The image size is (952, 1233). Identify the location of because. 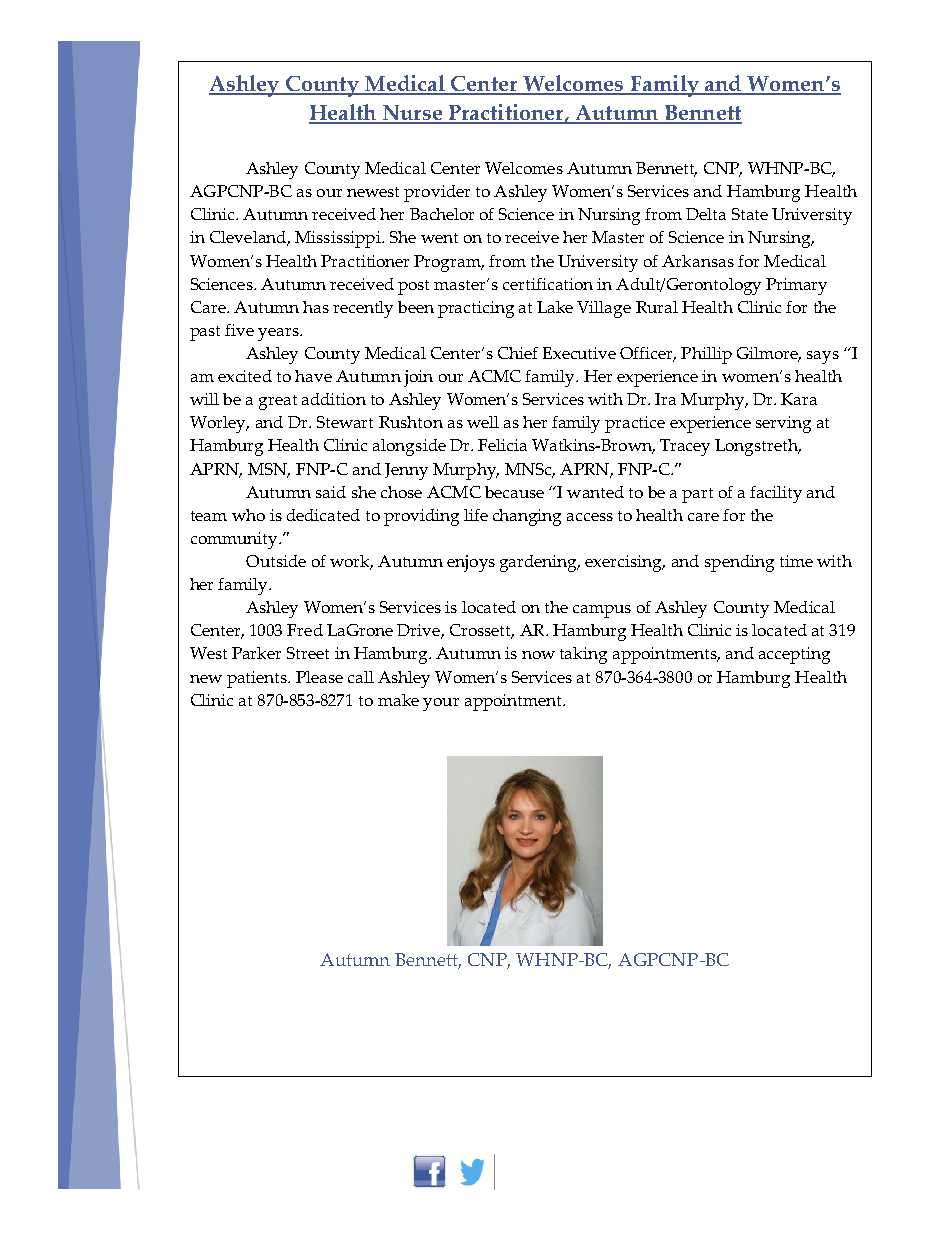
(514, 492).
